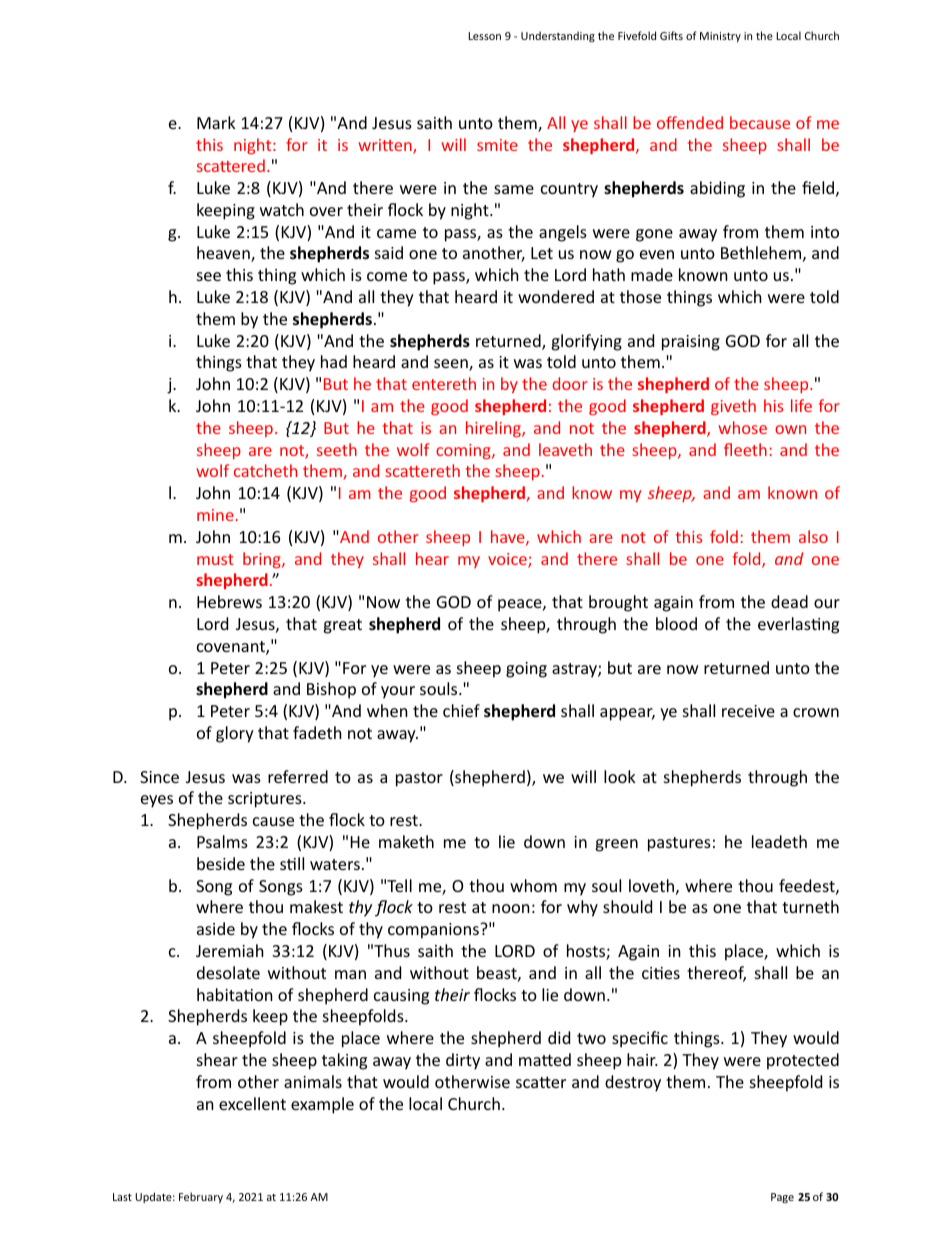  What do you see at coordinates (484, 36) in the image?
I see `Lesson` at bounding box center [484, 36].
